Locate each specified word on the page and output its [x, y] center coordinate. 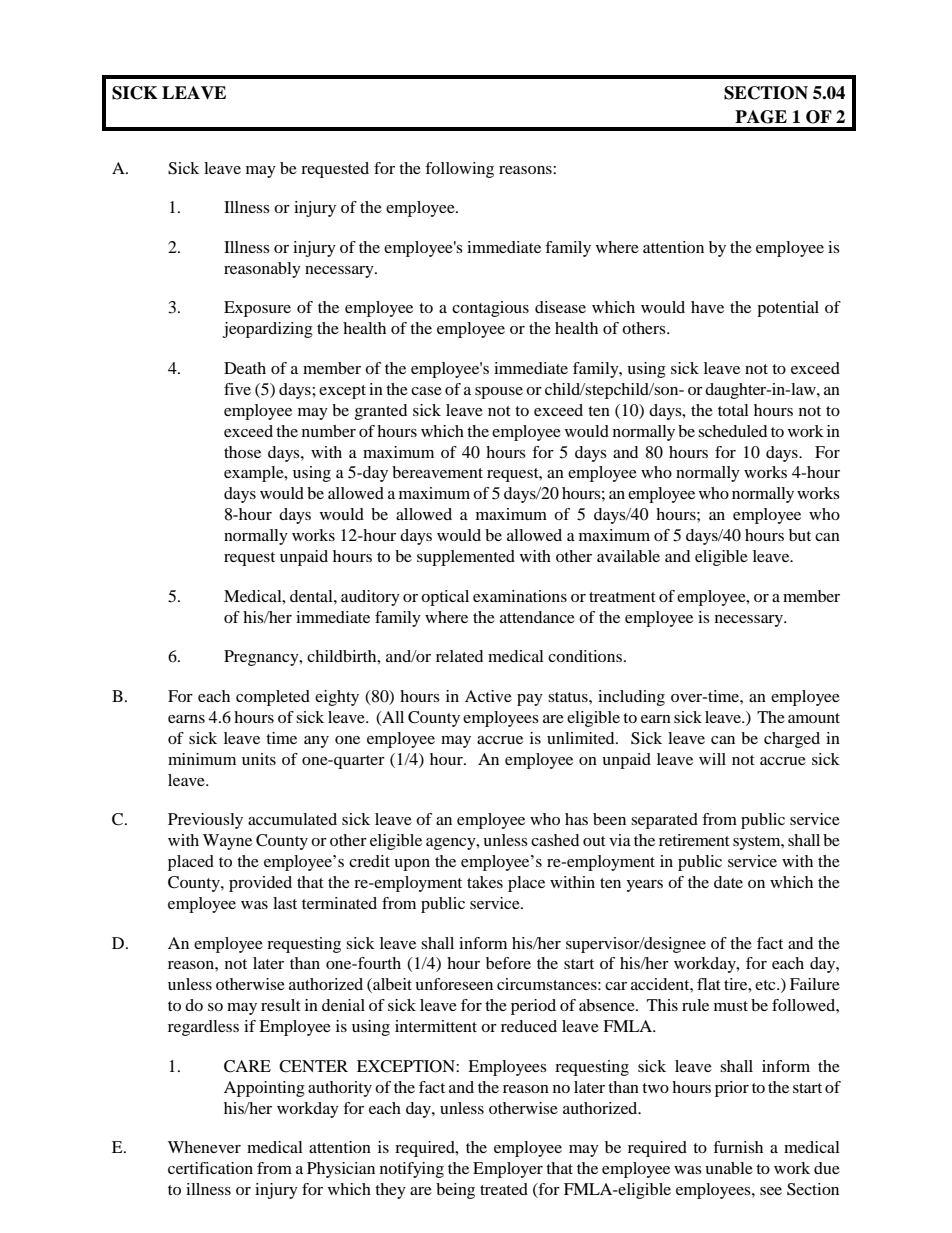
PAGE [761, 117]
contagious [490, 309]
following [459, 170]
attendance [537, 617]
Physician [341, 1170]
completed [273, 698]
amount [814, 718]
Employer [508, 1170]
